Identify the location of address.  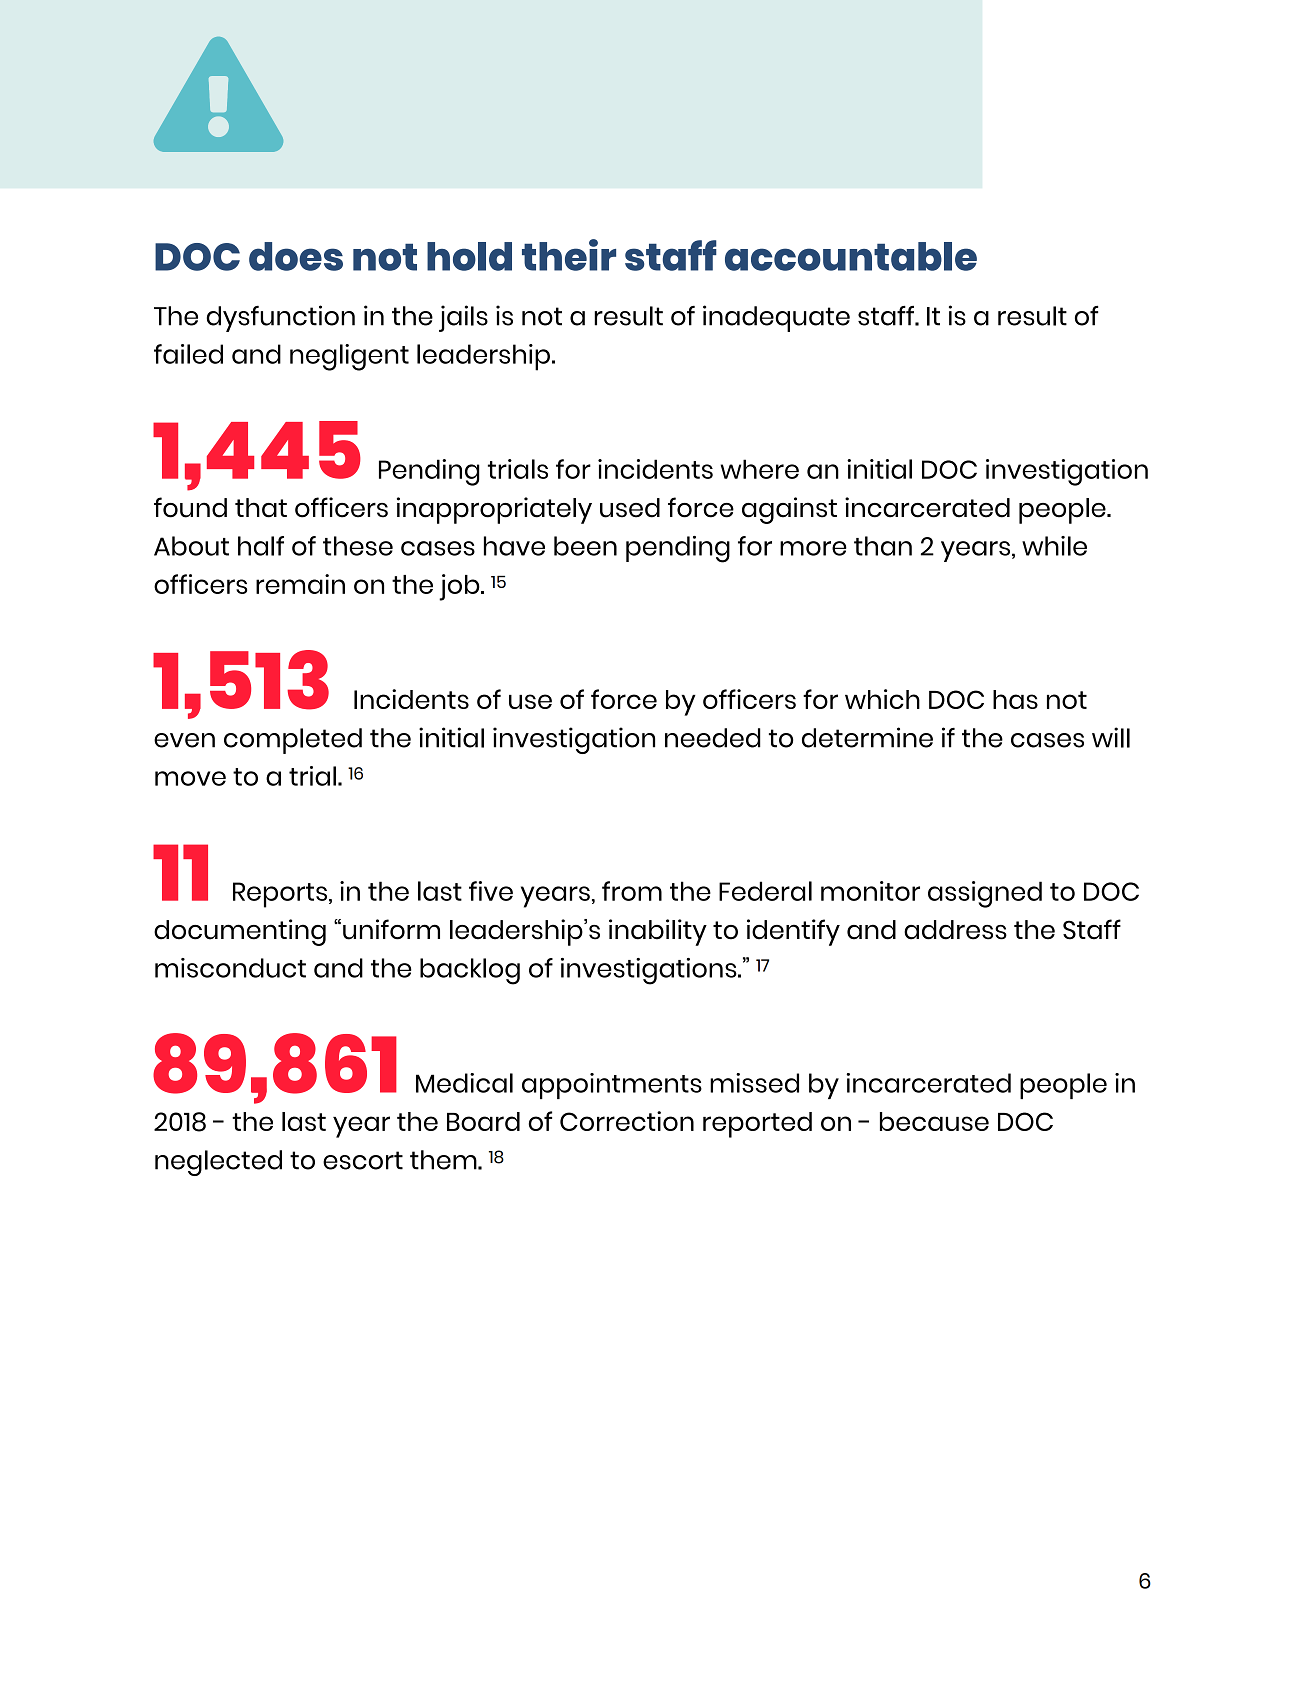
(955, 930).
